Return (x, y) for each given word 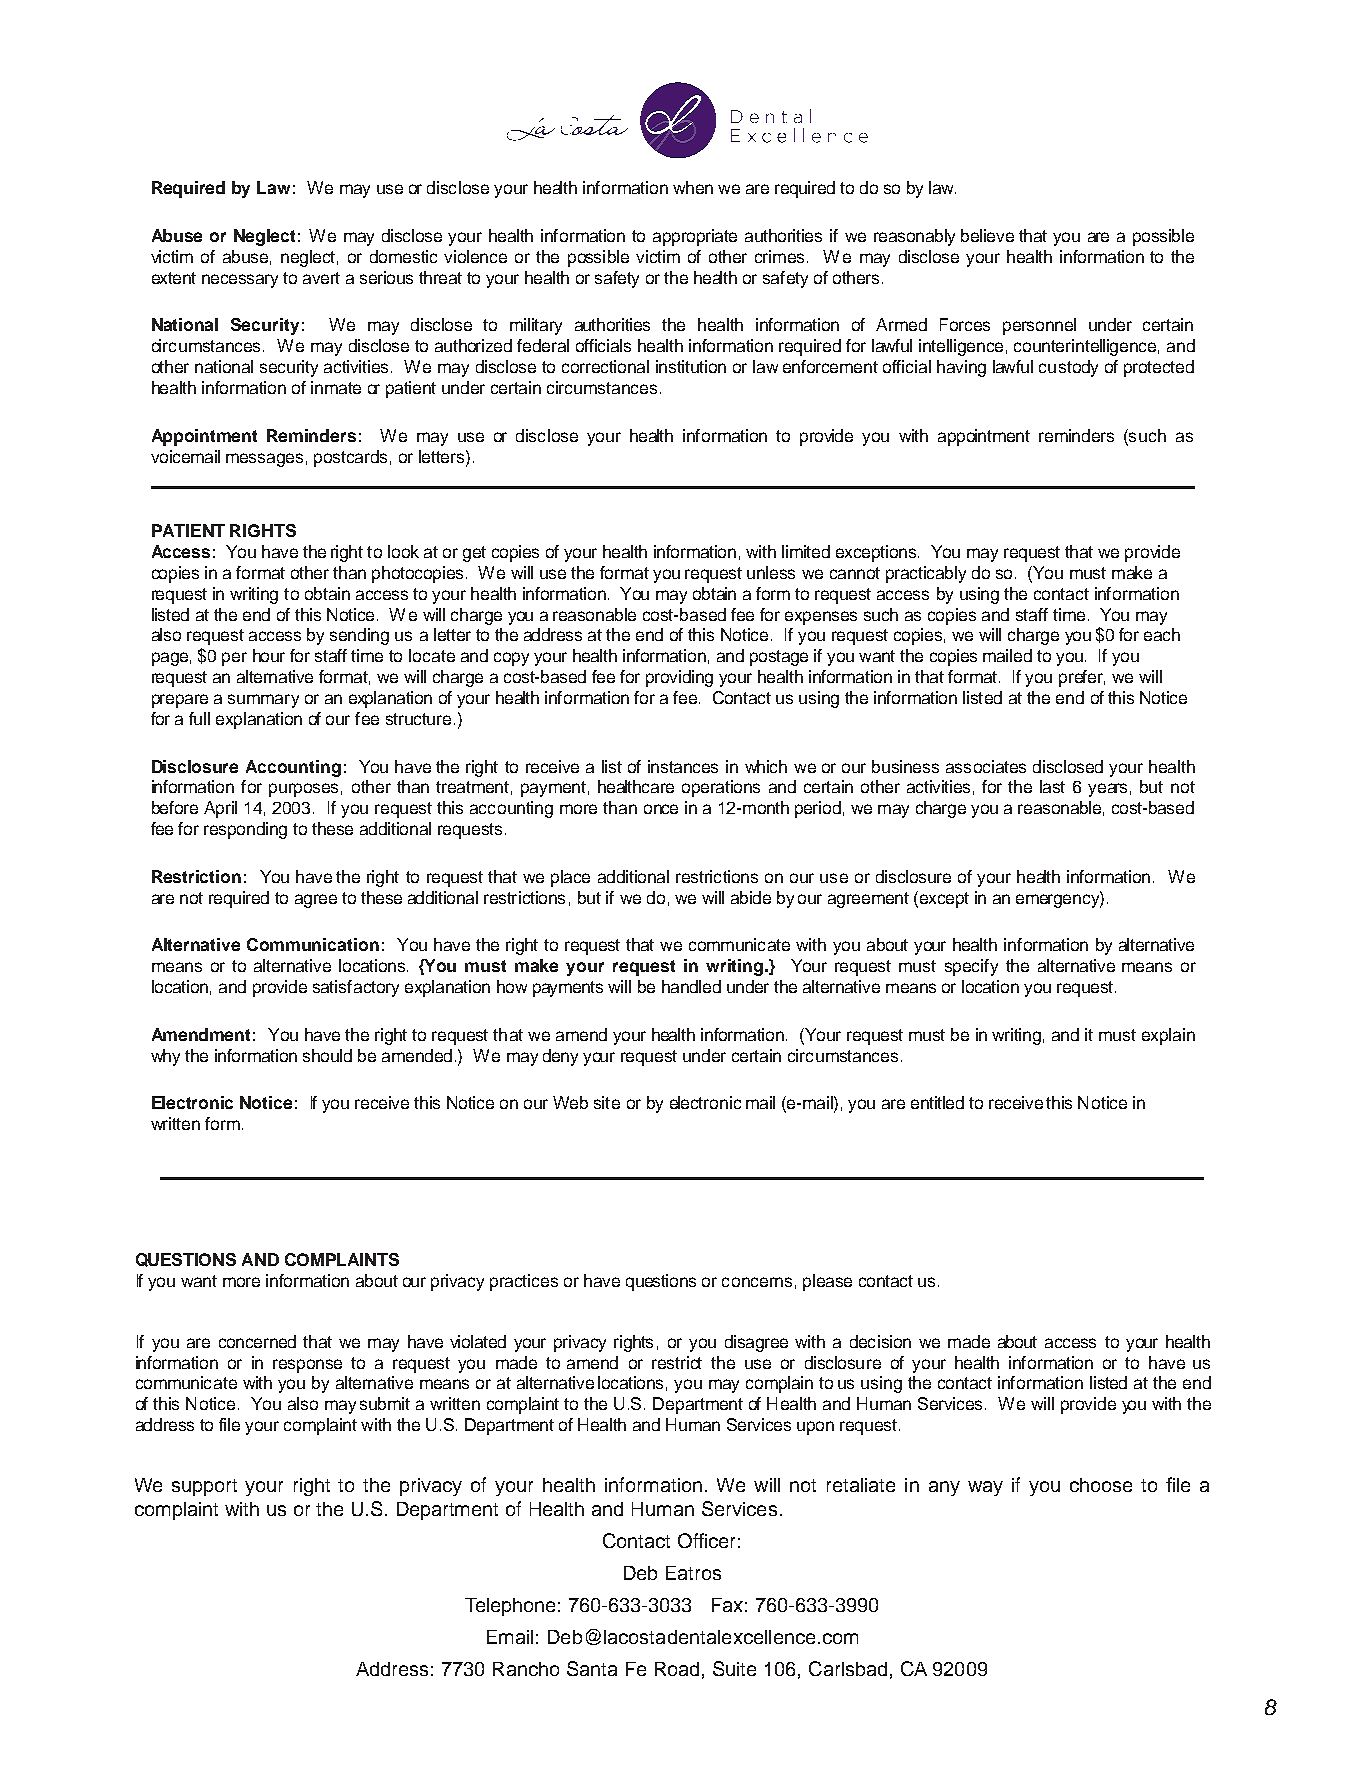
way (985, 1488)
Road (677, 1669)
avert (321, 278)
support (204, 1487)
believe (987, 235)
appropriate (695, 237)
